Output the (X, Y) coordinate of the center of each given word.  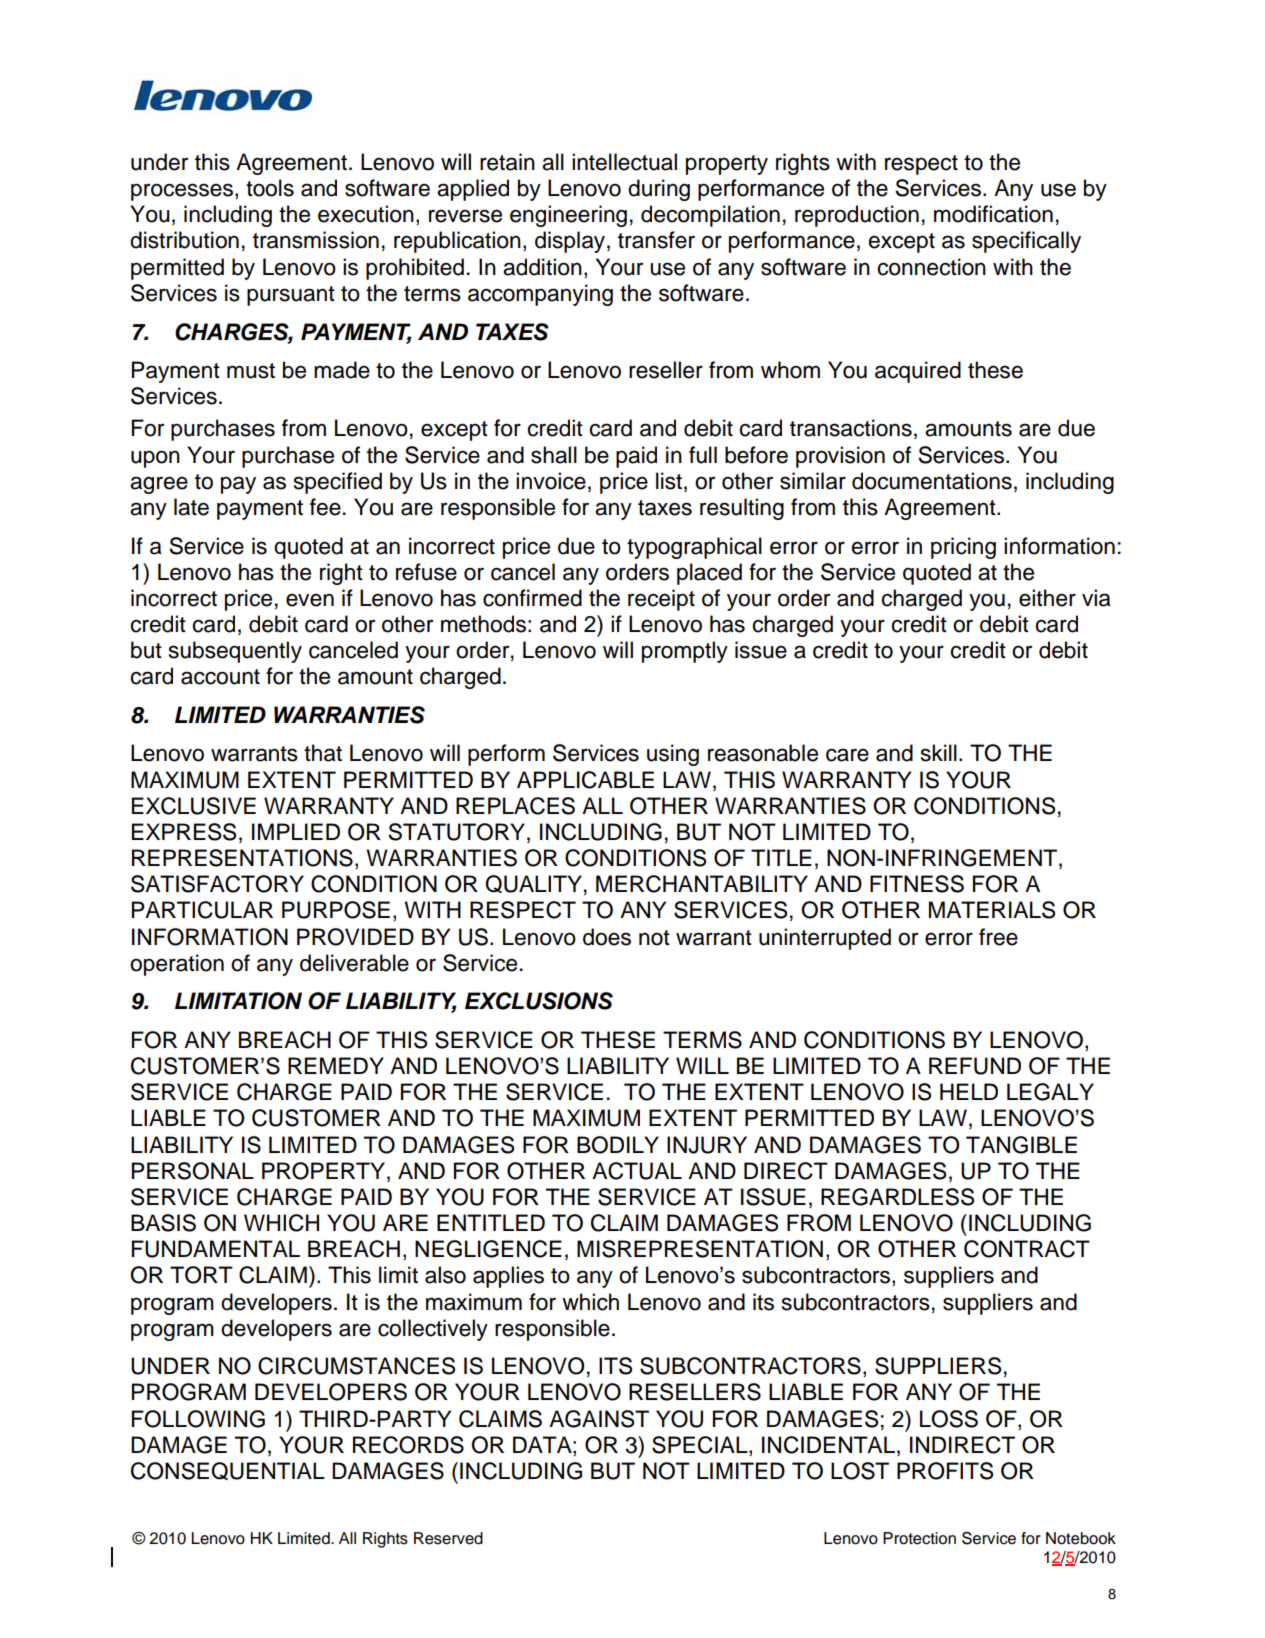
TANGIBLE (1021, 1145)
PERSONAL (193, 1171)
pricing (963, 548)
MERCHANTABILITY (702, 884)
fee (325, 507)
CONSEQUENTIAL (228, 1471)
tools (270, 188)
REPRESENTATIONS (242, 858)
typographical (694, 548)
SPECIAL (701, 1446)
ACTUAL (637, 1171)
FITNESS (917, 884)
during (659, 190)
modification (993, 214)
